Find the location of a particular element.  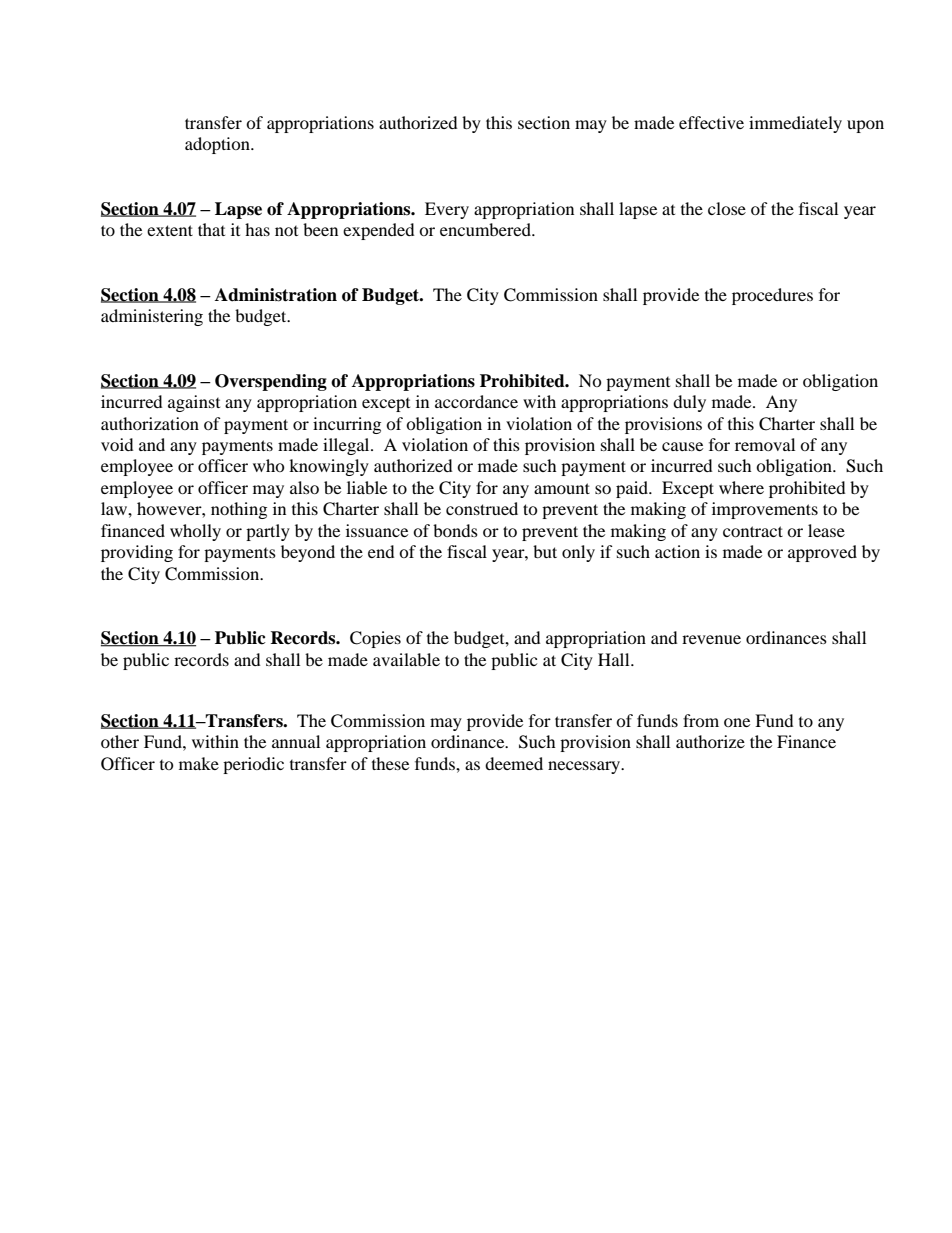

encumbered is located at coordinates (486, 229).
